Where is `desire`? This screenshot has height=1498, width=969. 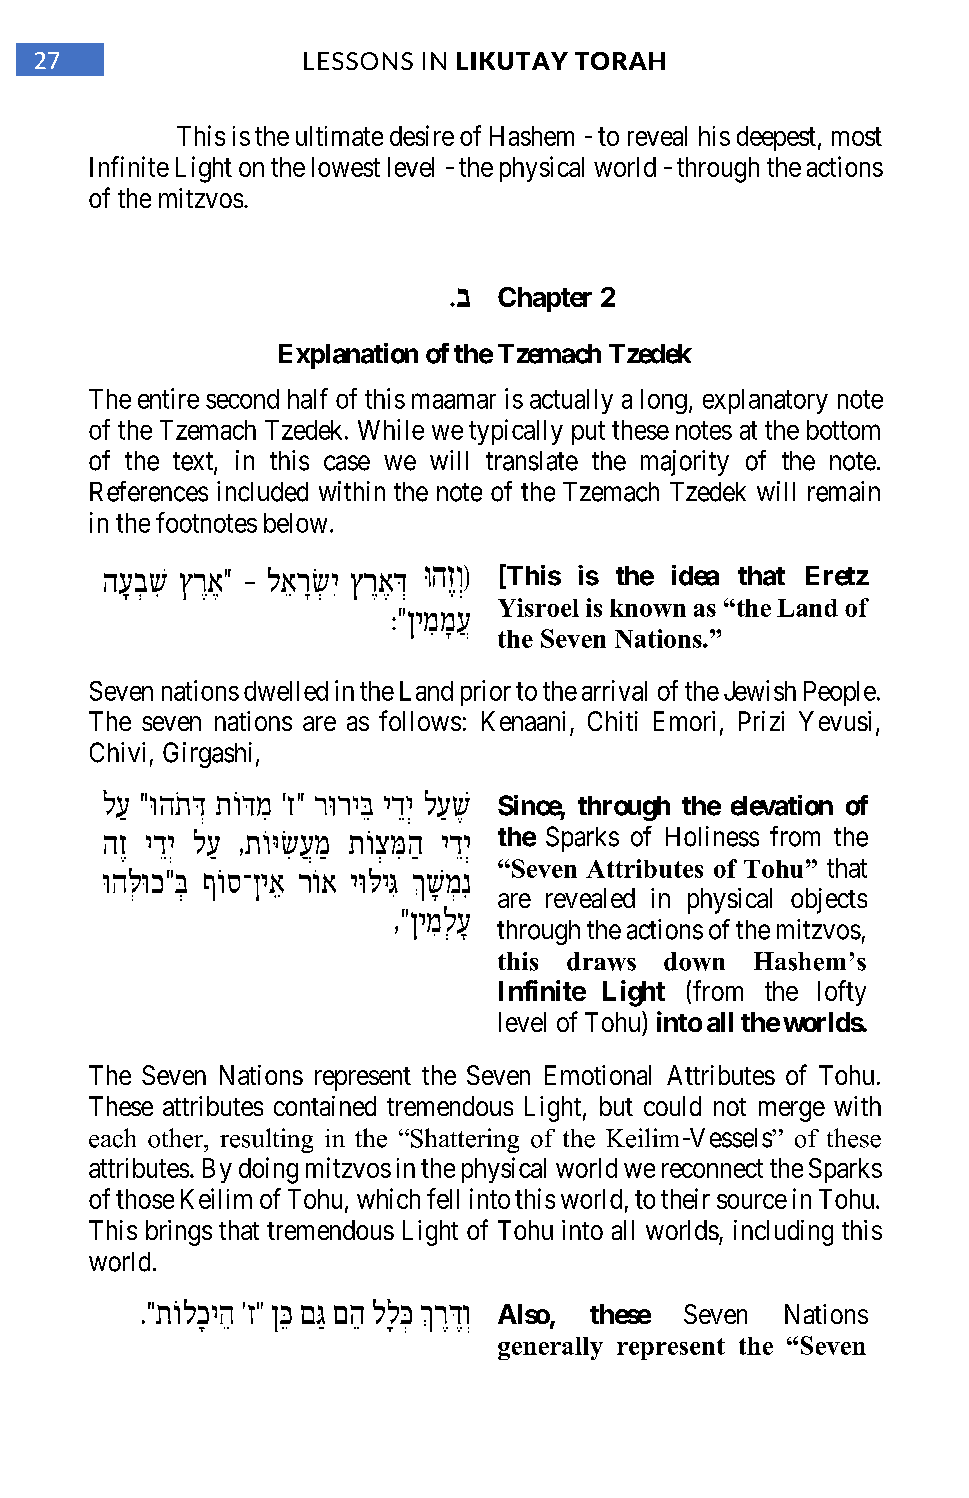 desire is located at coordinates (422, 135).
